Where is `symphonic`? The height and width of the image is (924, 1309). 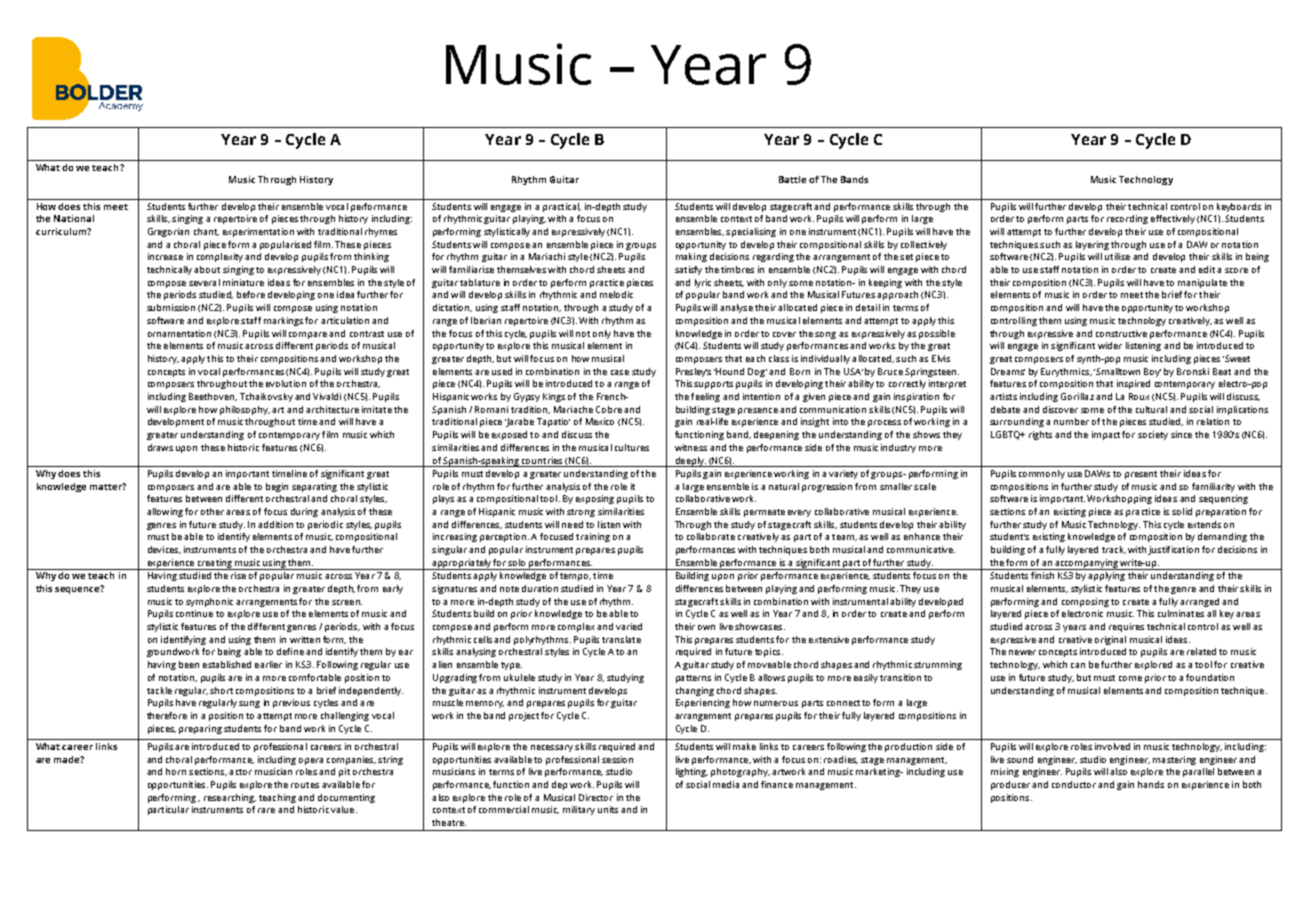
symphonic is located at coordinates (209, 602).
